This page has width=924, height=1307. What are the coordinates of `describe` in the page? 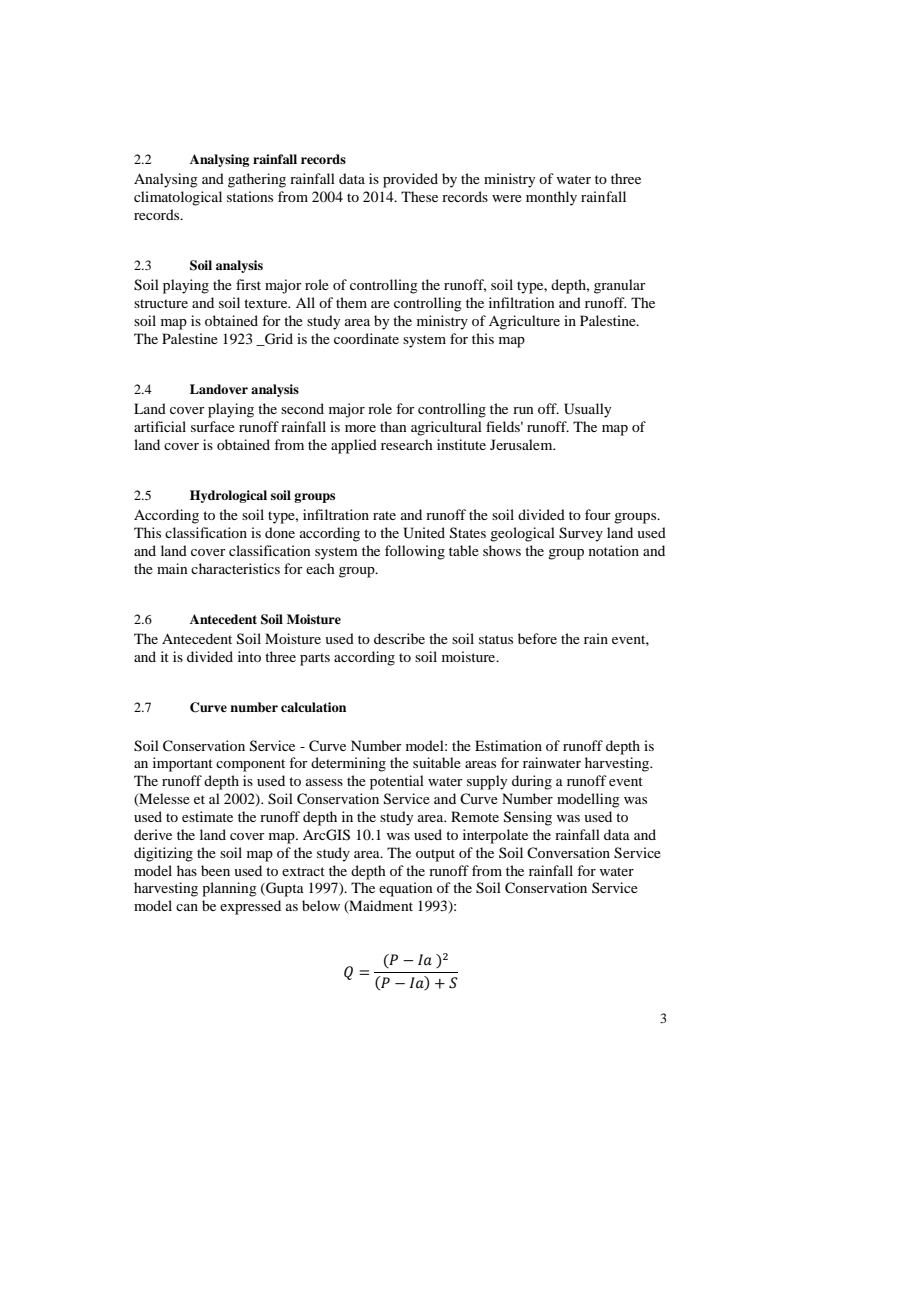 It's located at (399, 638).
